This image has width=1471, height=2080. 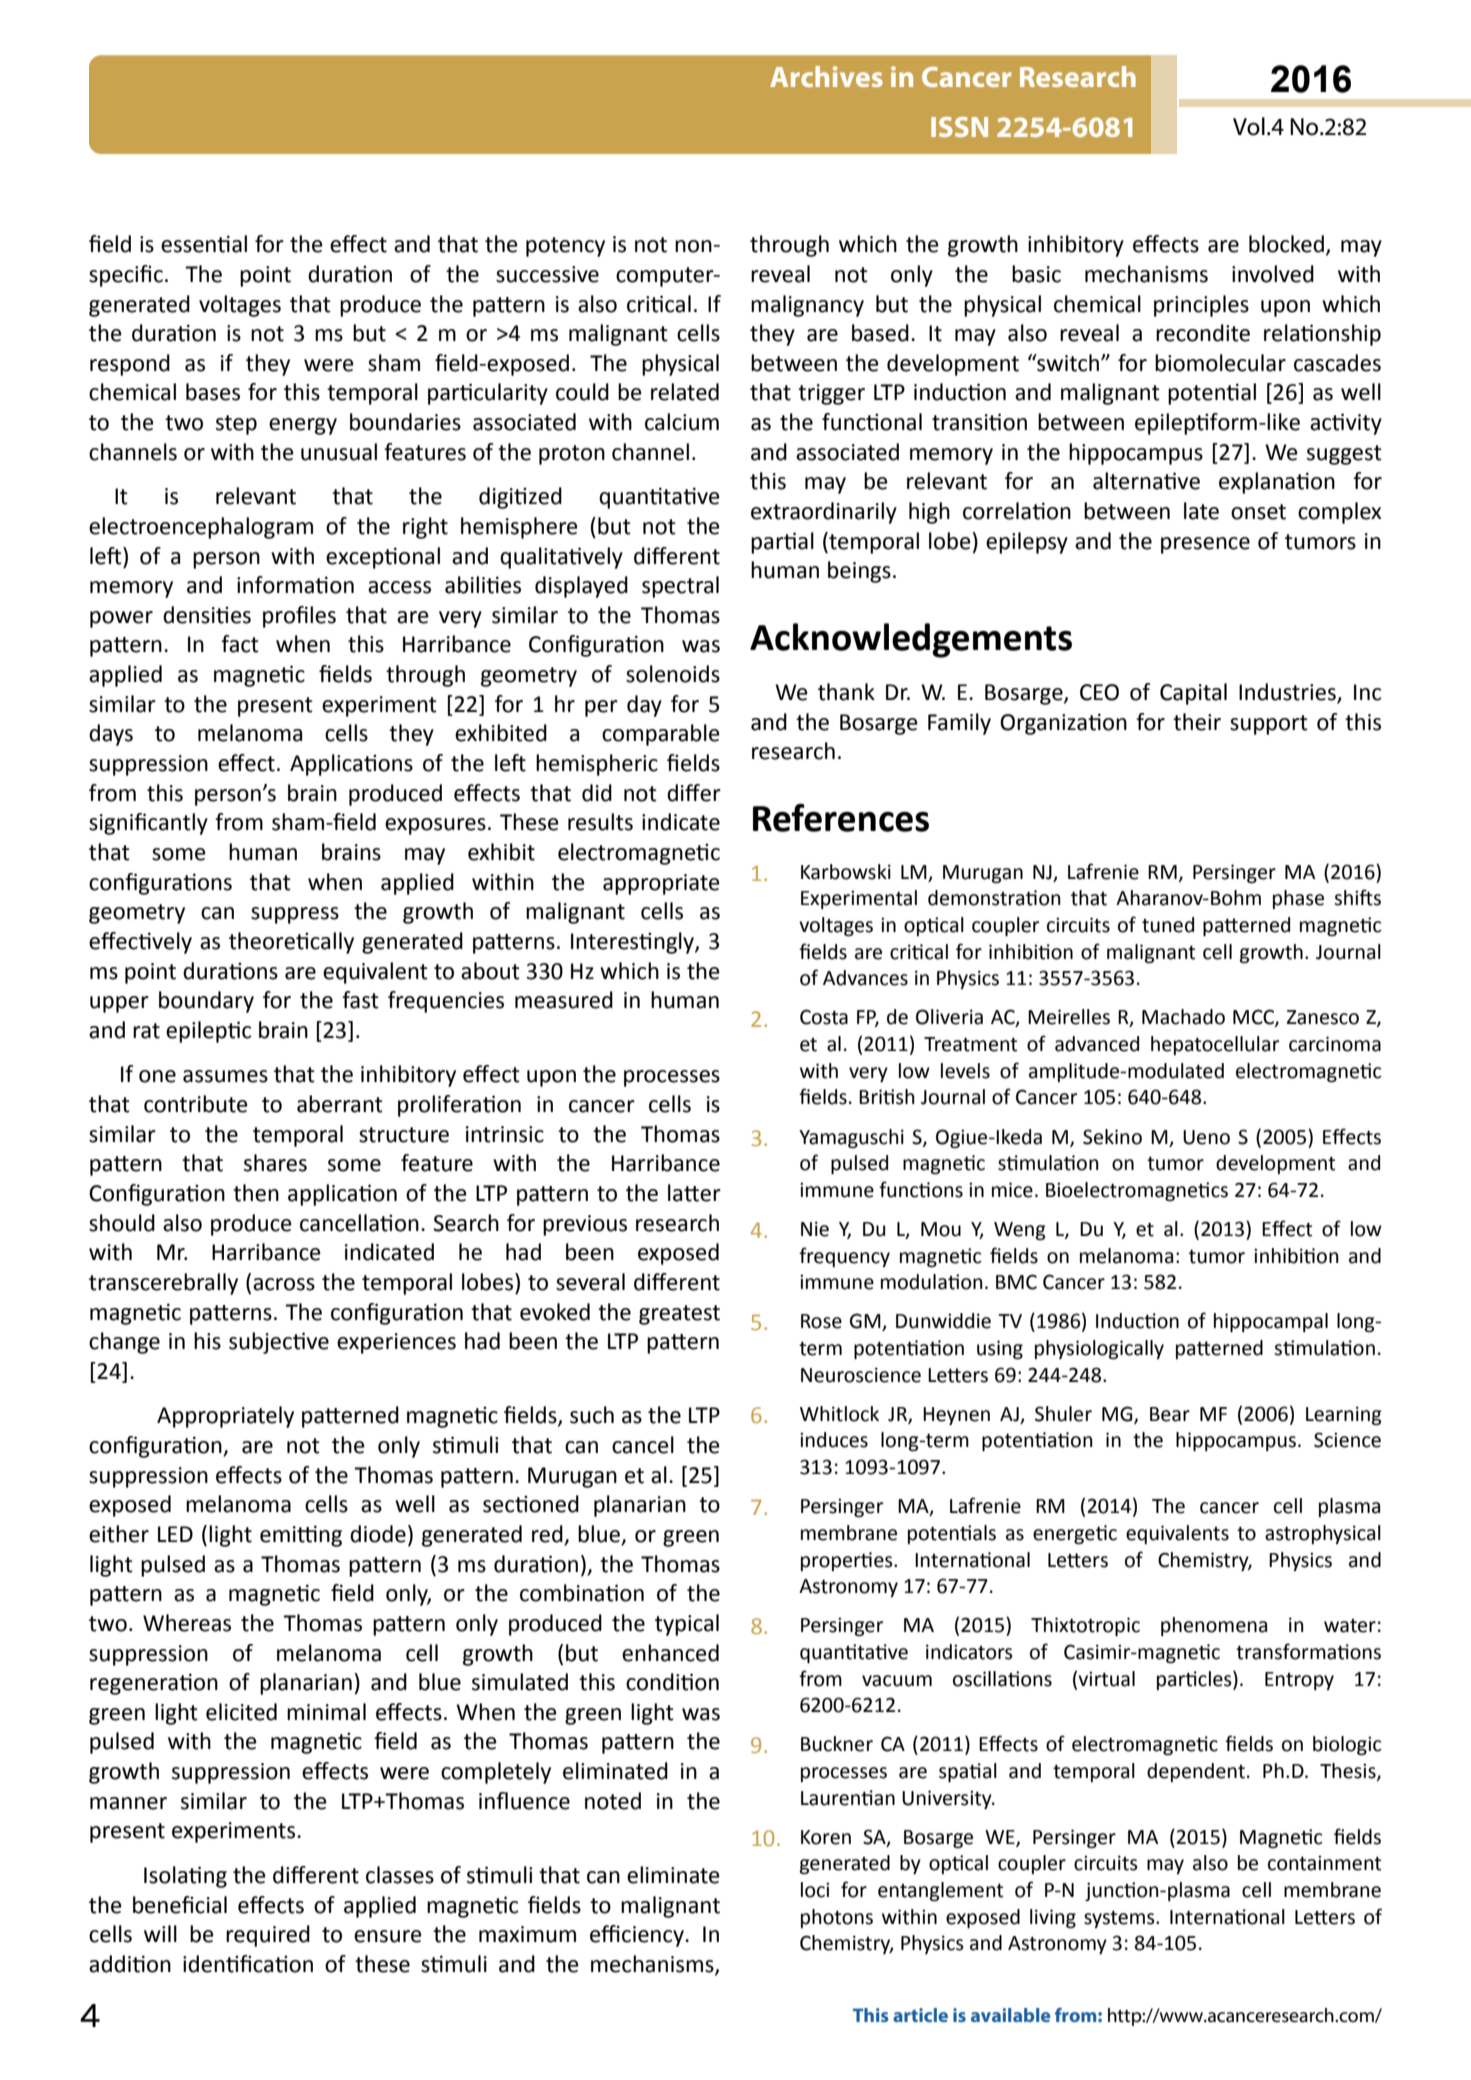 What do you see at coordinates (837, 1918) in the image?
I see `photons` at bounding box center [837, 1918].
